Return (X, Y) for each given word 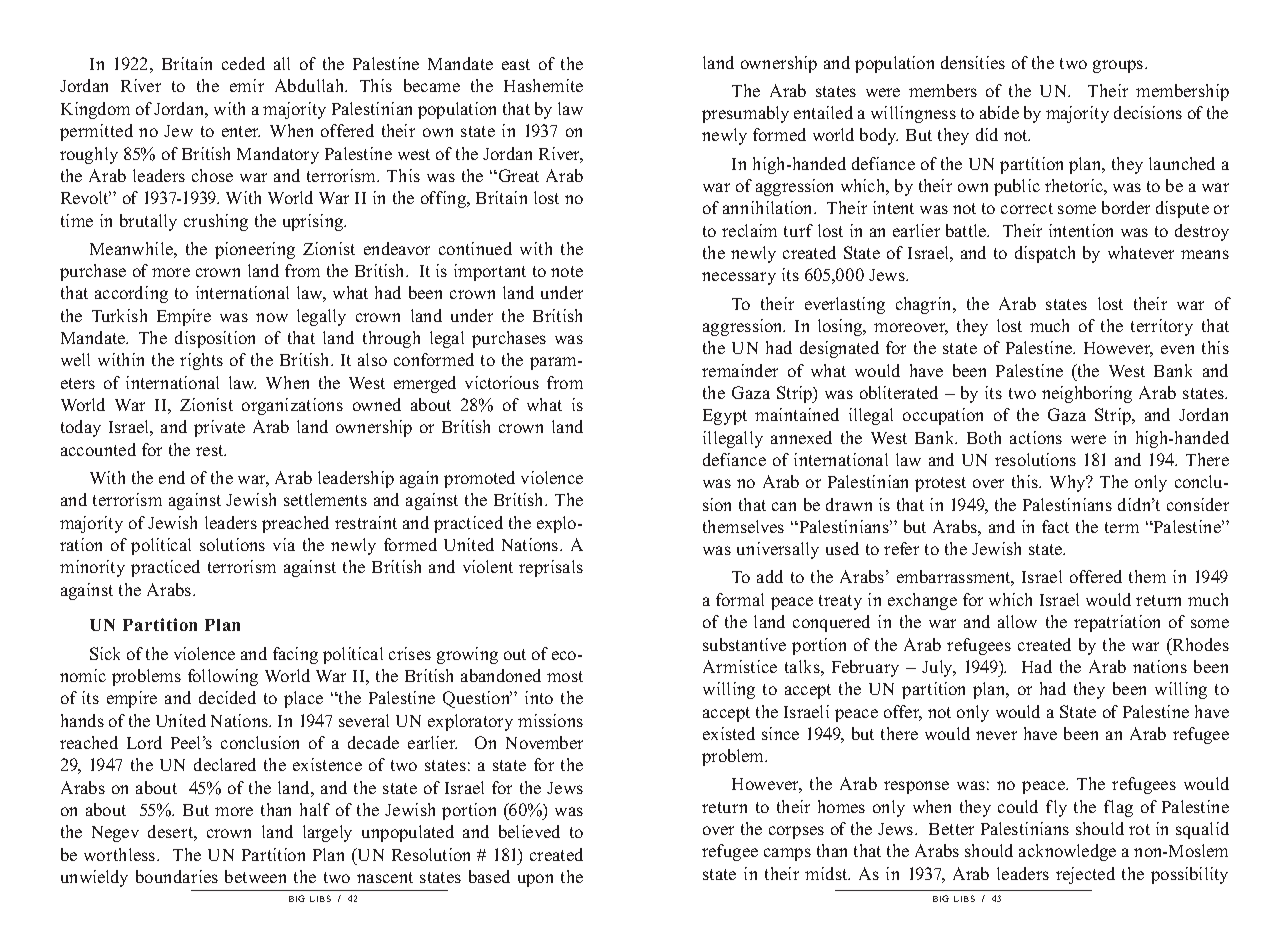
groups (1119, 66)
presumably (745, 114)
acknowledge (1067, 852)
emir (247, 85)
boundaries (177, 876)
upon (535, 880)
